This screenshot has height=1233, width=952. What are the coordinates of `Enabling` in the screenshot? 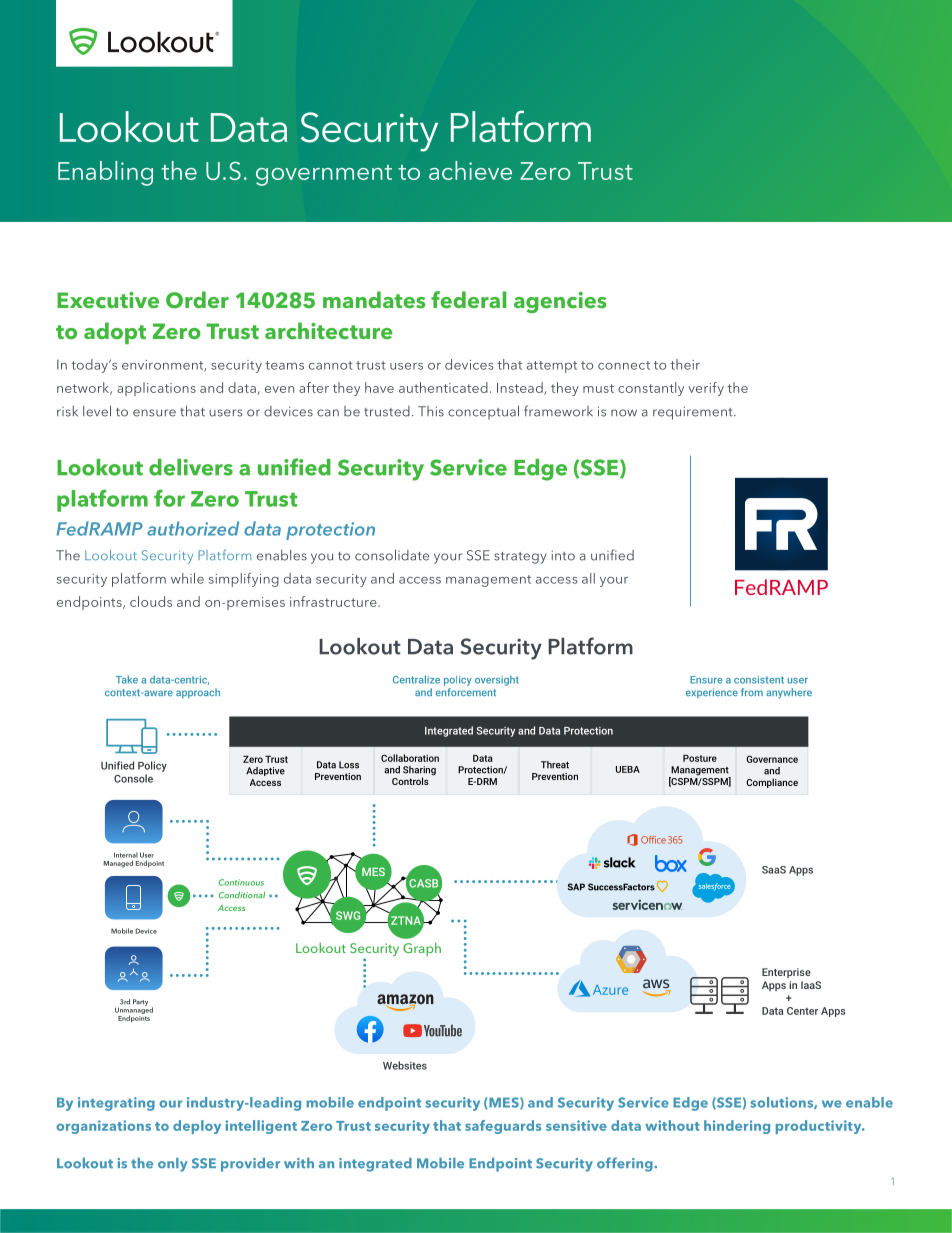 It's located at (105, 173).
